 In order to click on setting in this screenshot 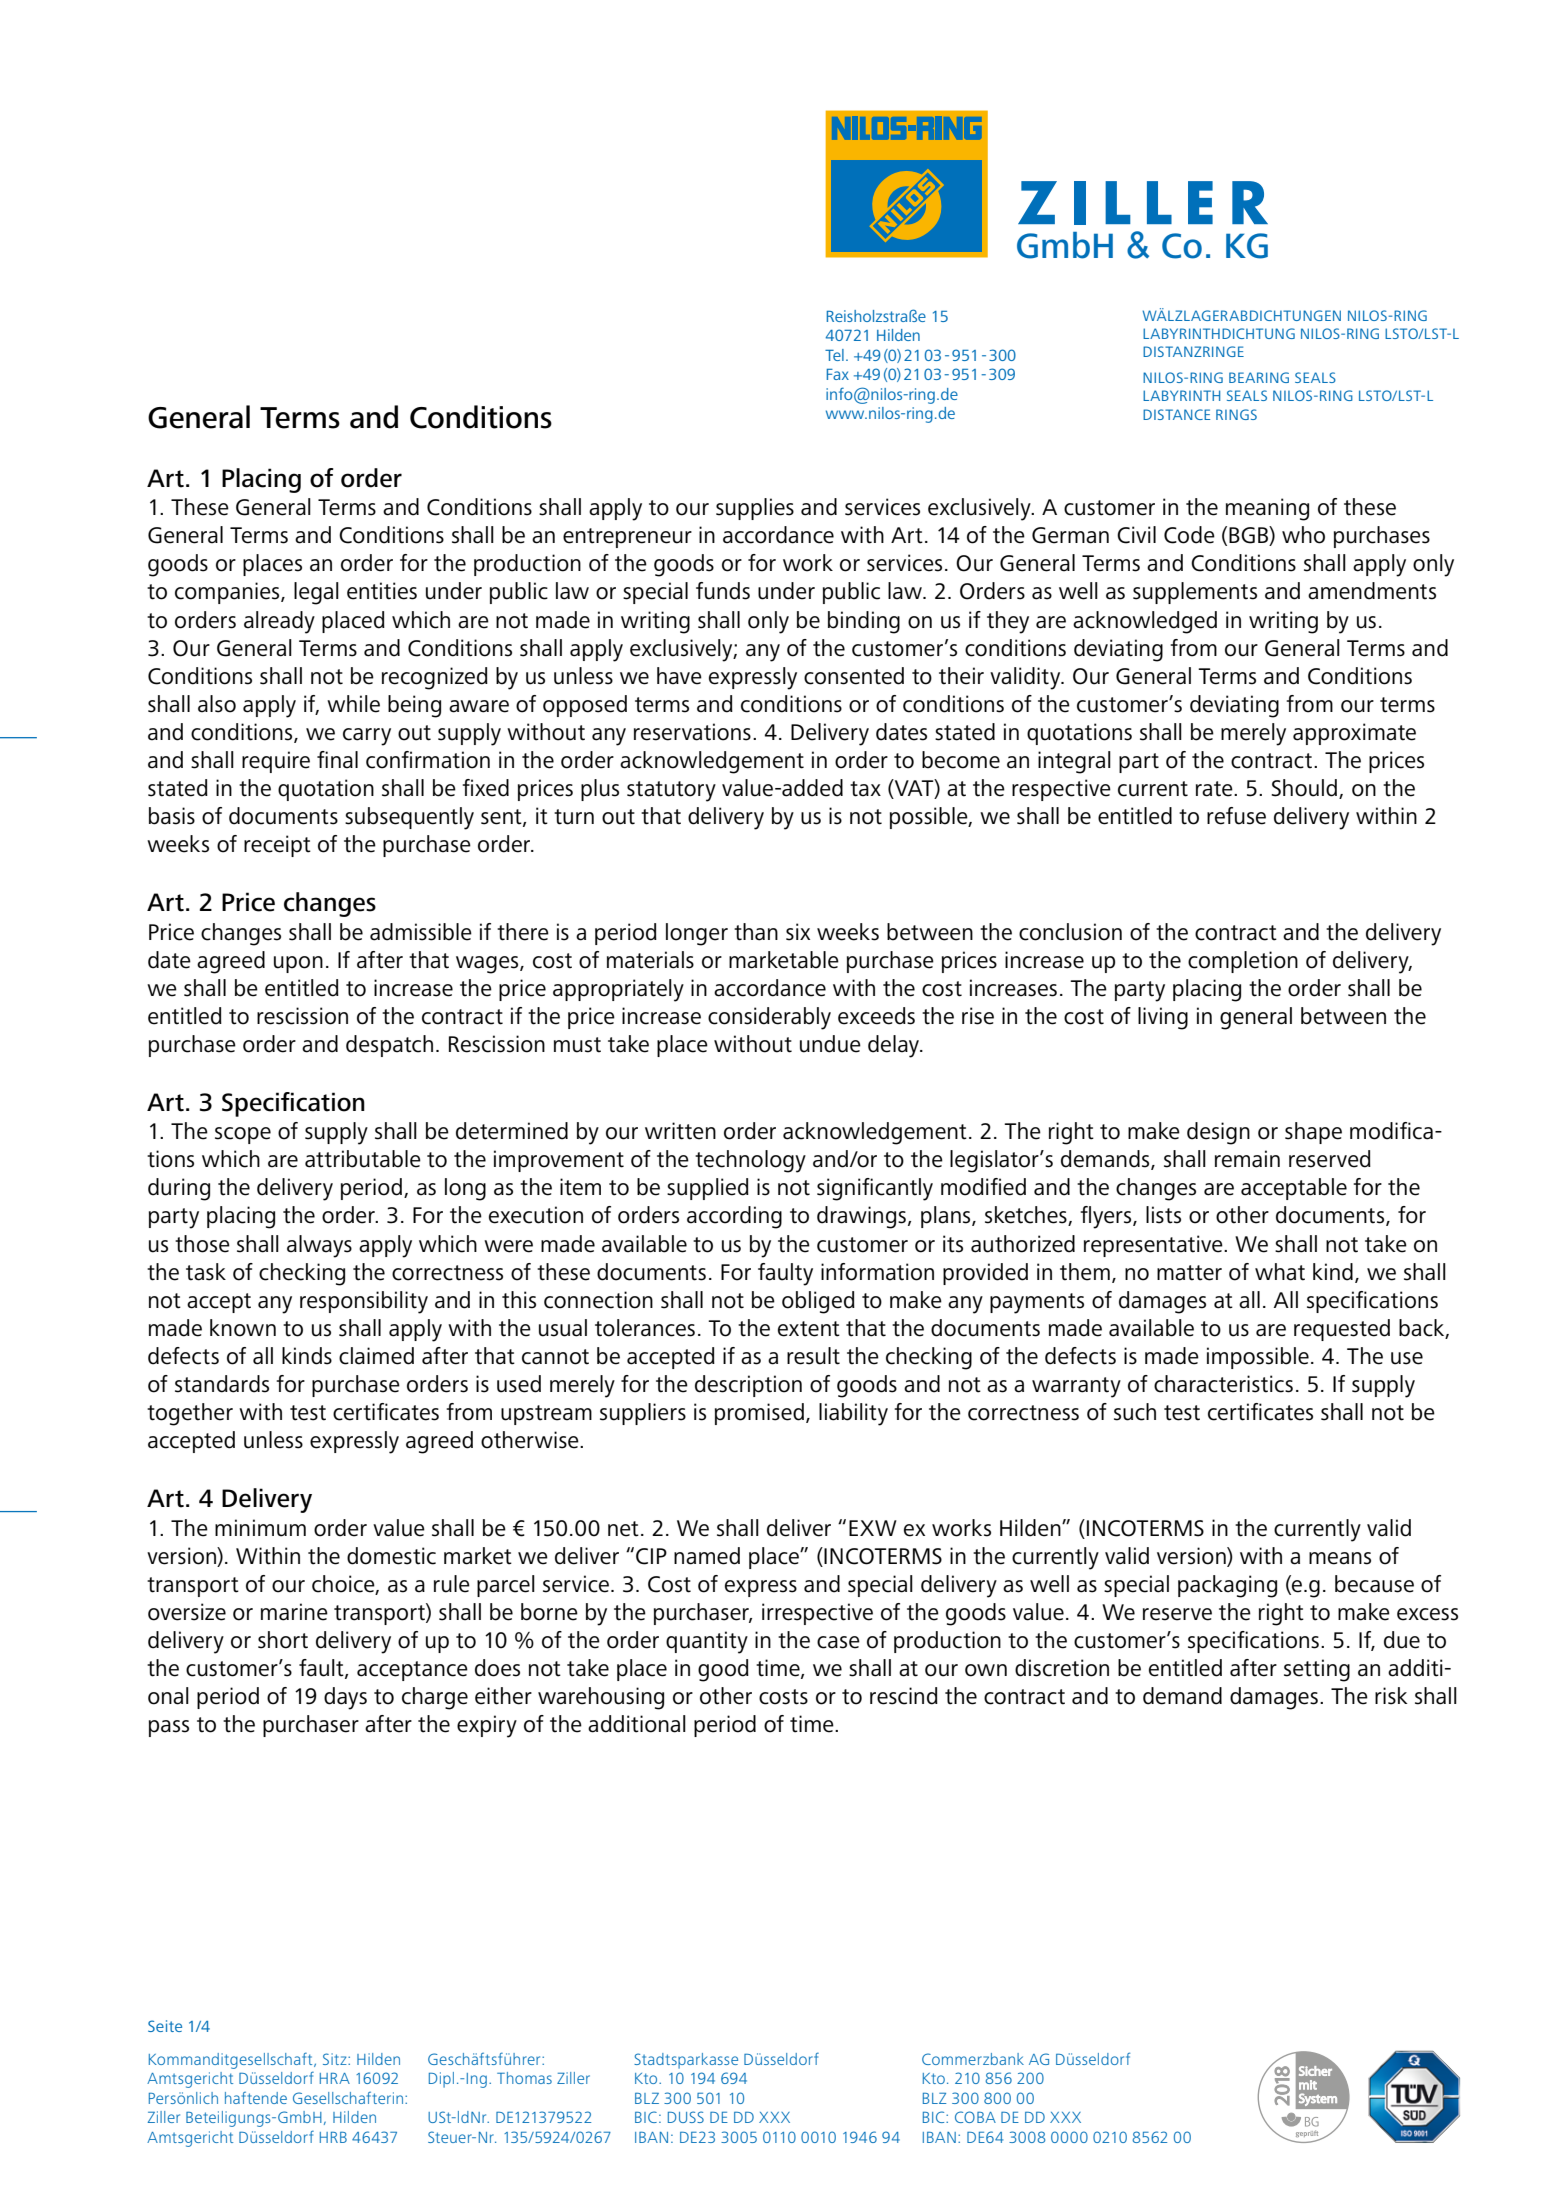, I will do `click(1317, 1670)`.
